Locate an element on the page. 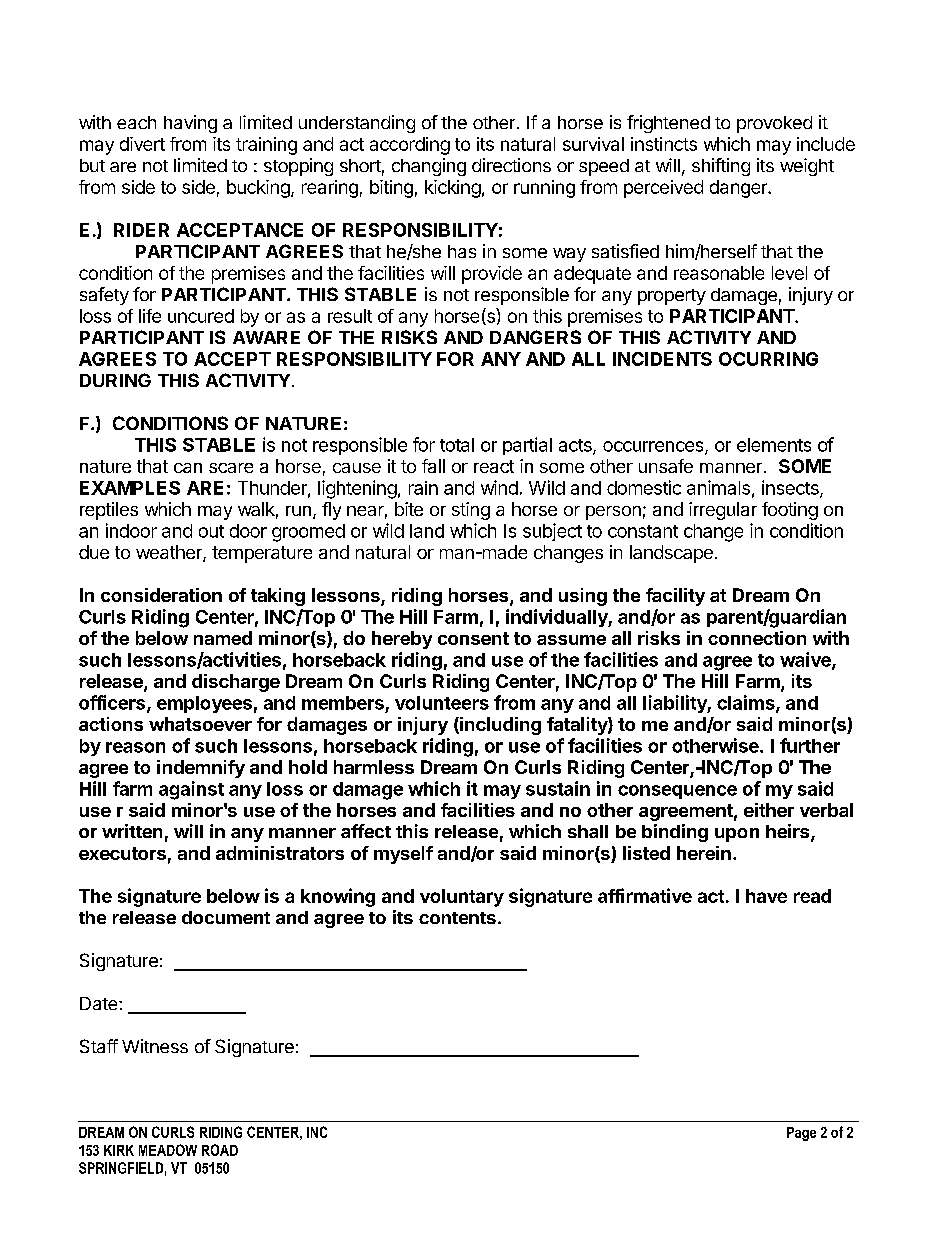 The width and height of the document is (952, 1233). shifting is located at coordinates (721, 167).
